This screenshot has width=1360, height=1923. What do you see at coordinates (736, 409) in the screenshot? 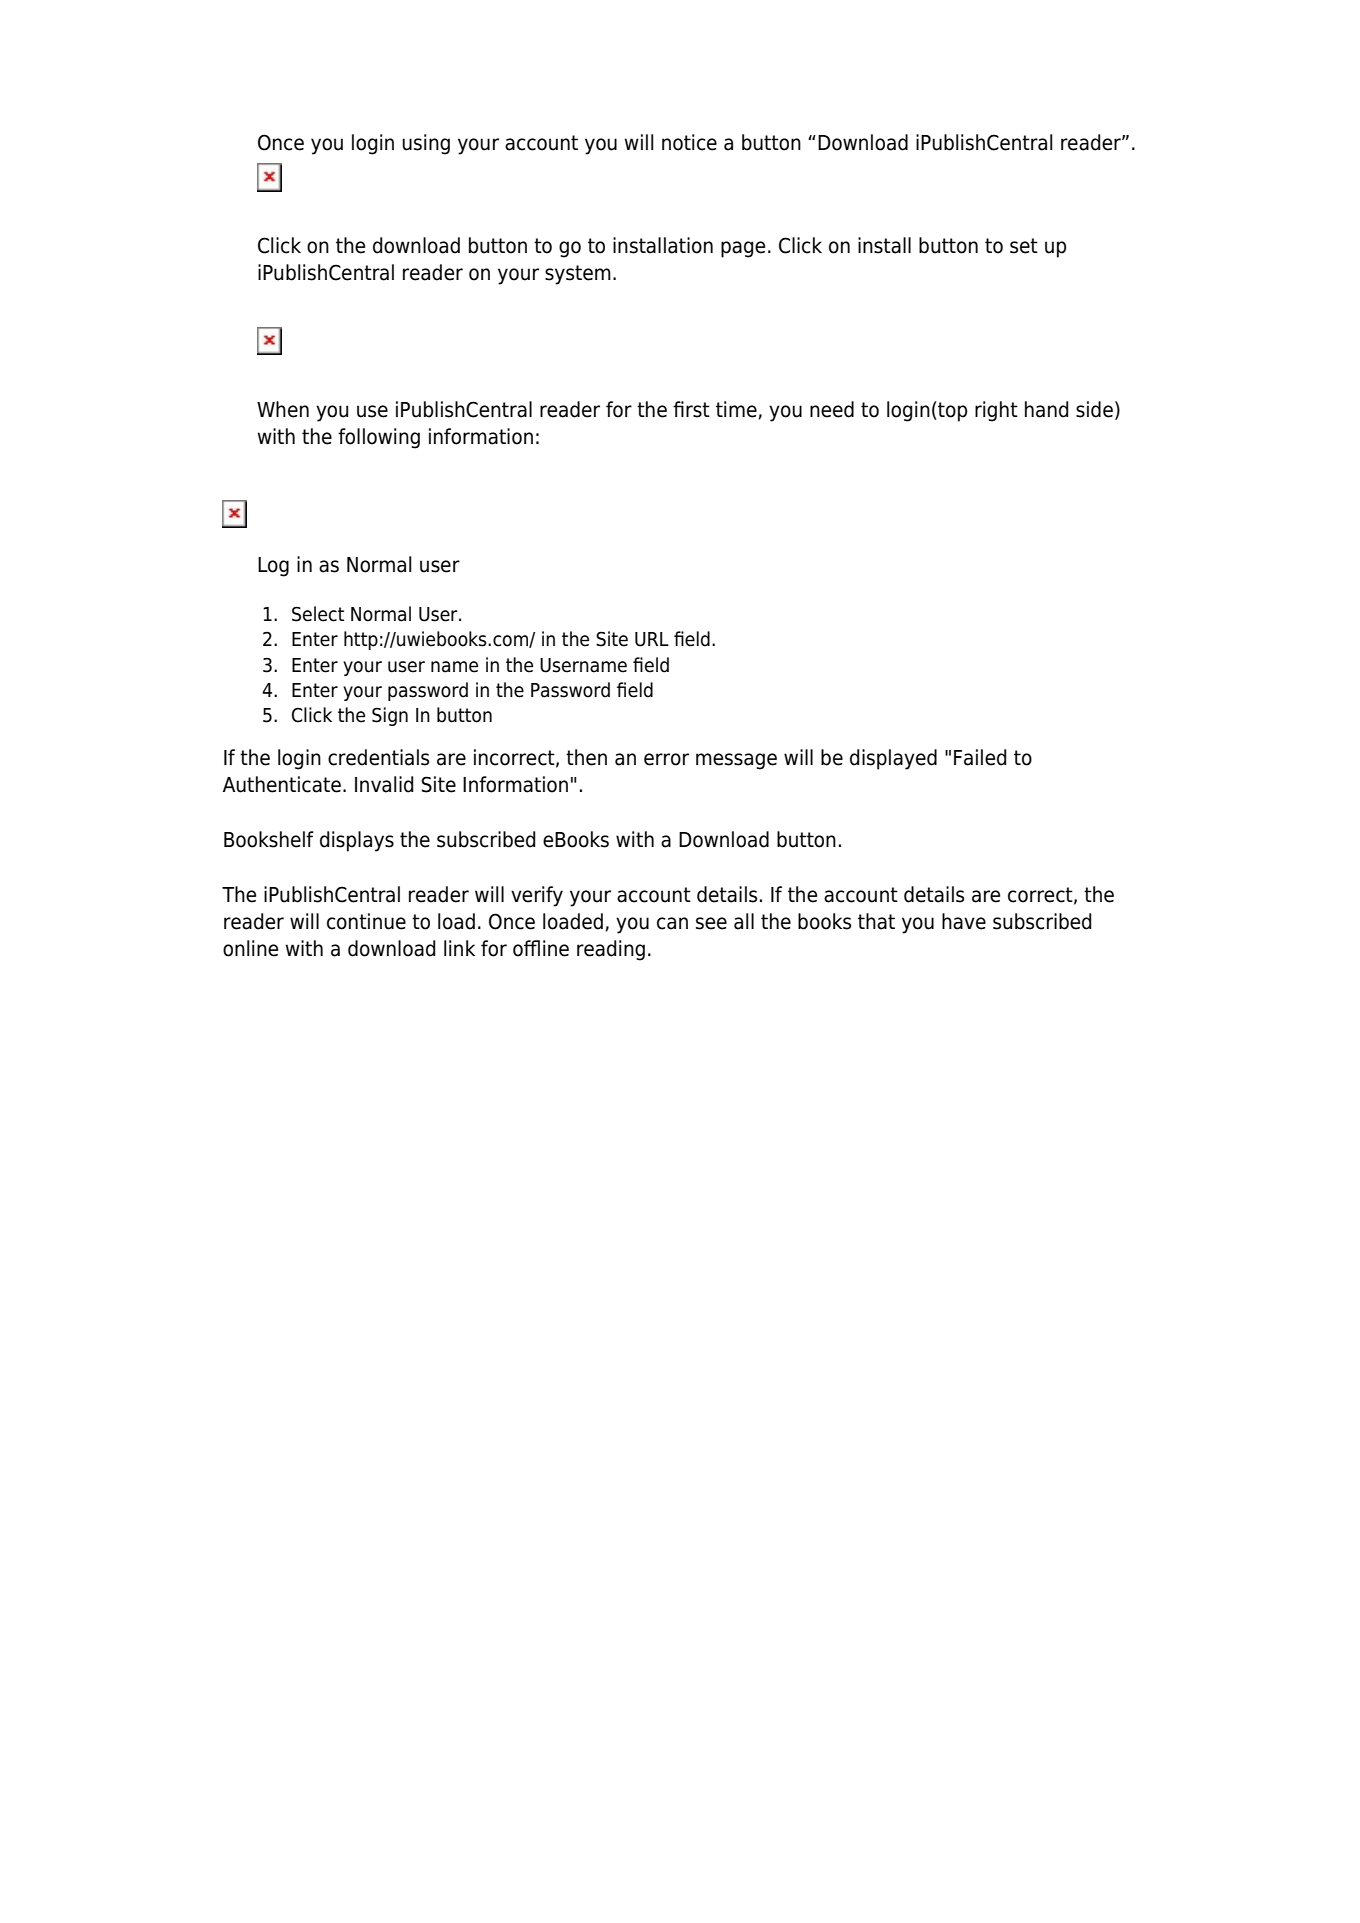
I see `time` at bounding box center [736, 409].
